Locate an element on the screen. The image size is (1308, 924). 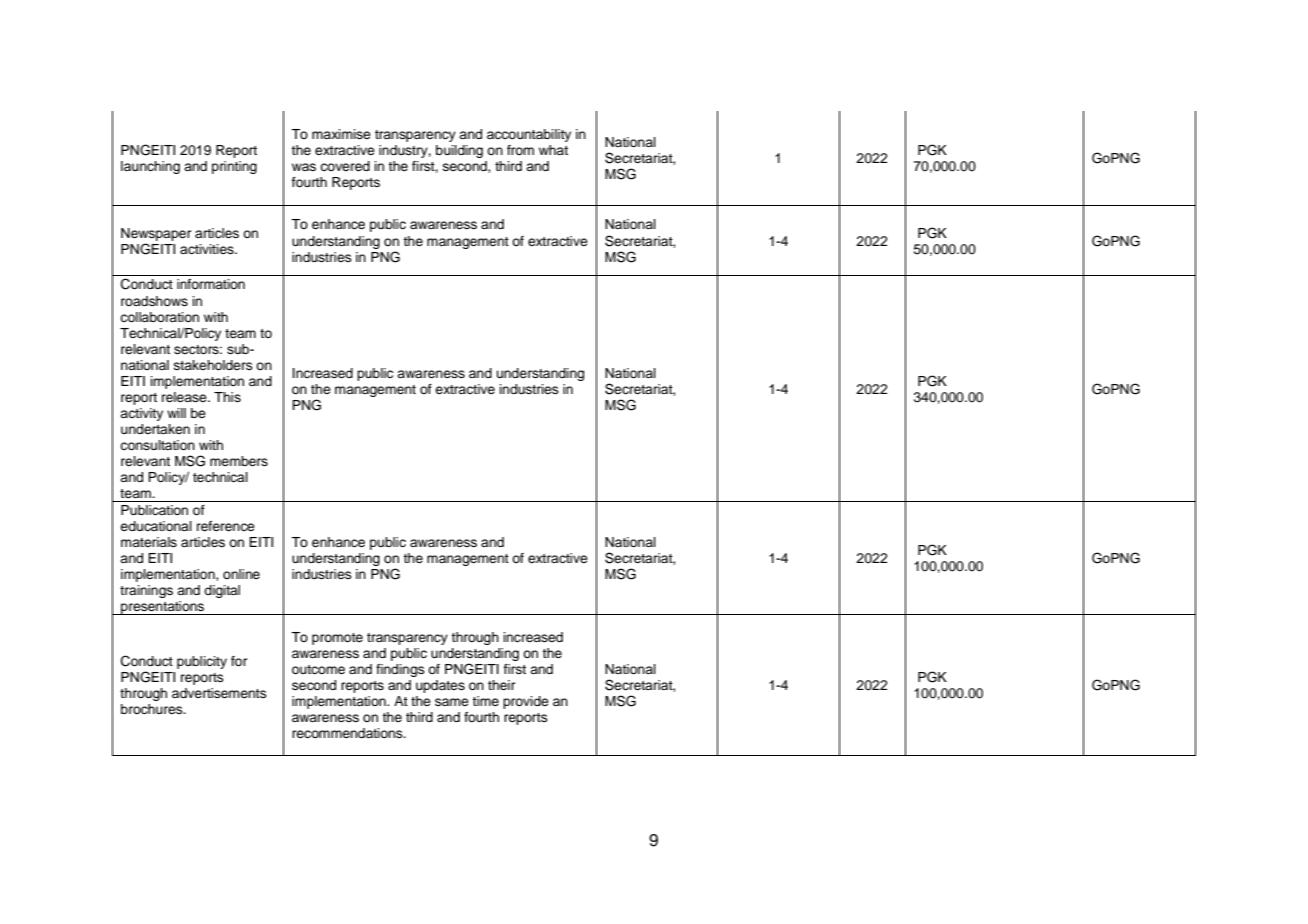
their is located at coordinates (502, 685).
